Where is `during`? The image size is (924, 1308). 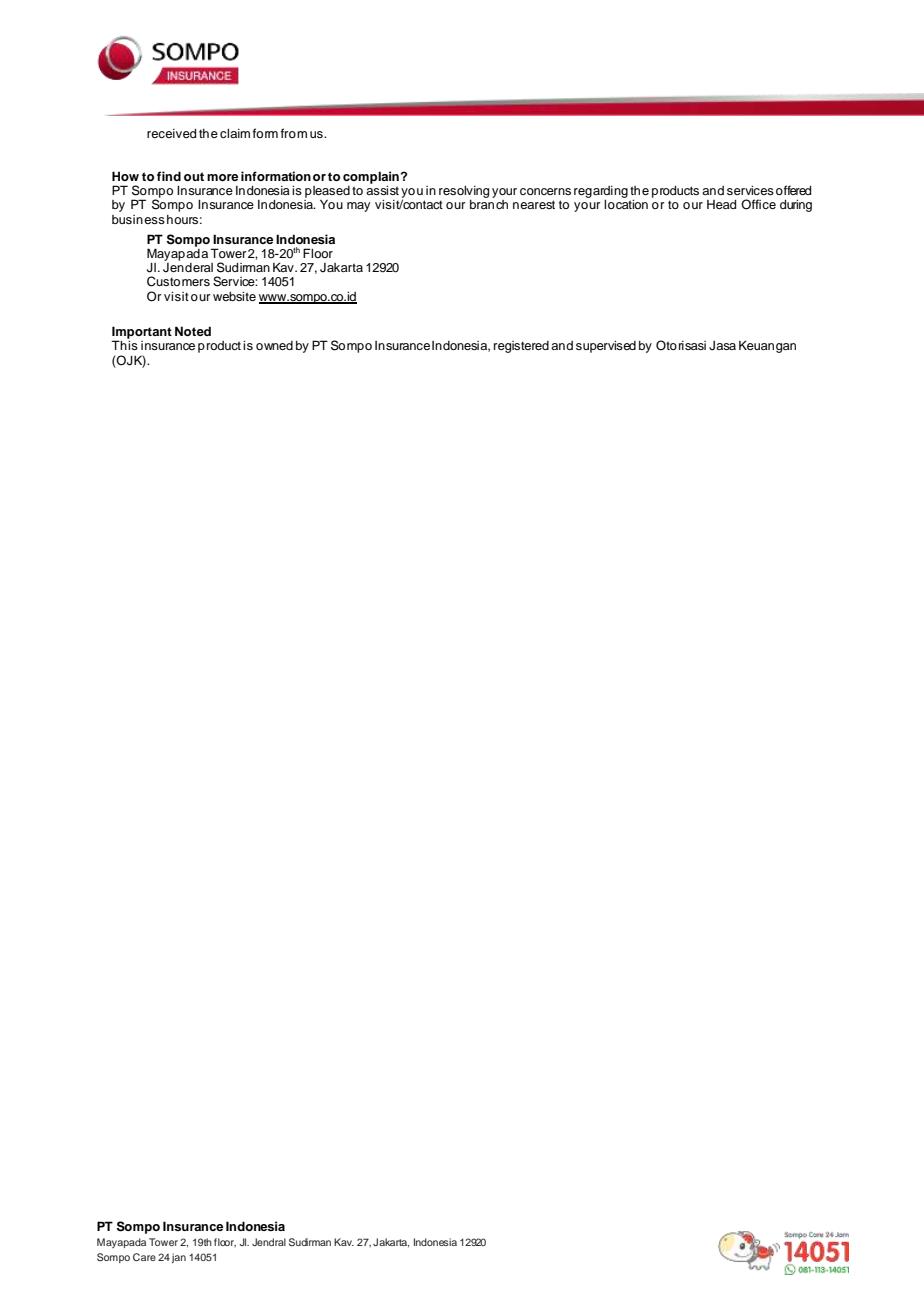 during is located at coordinates (796, 206).
